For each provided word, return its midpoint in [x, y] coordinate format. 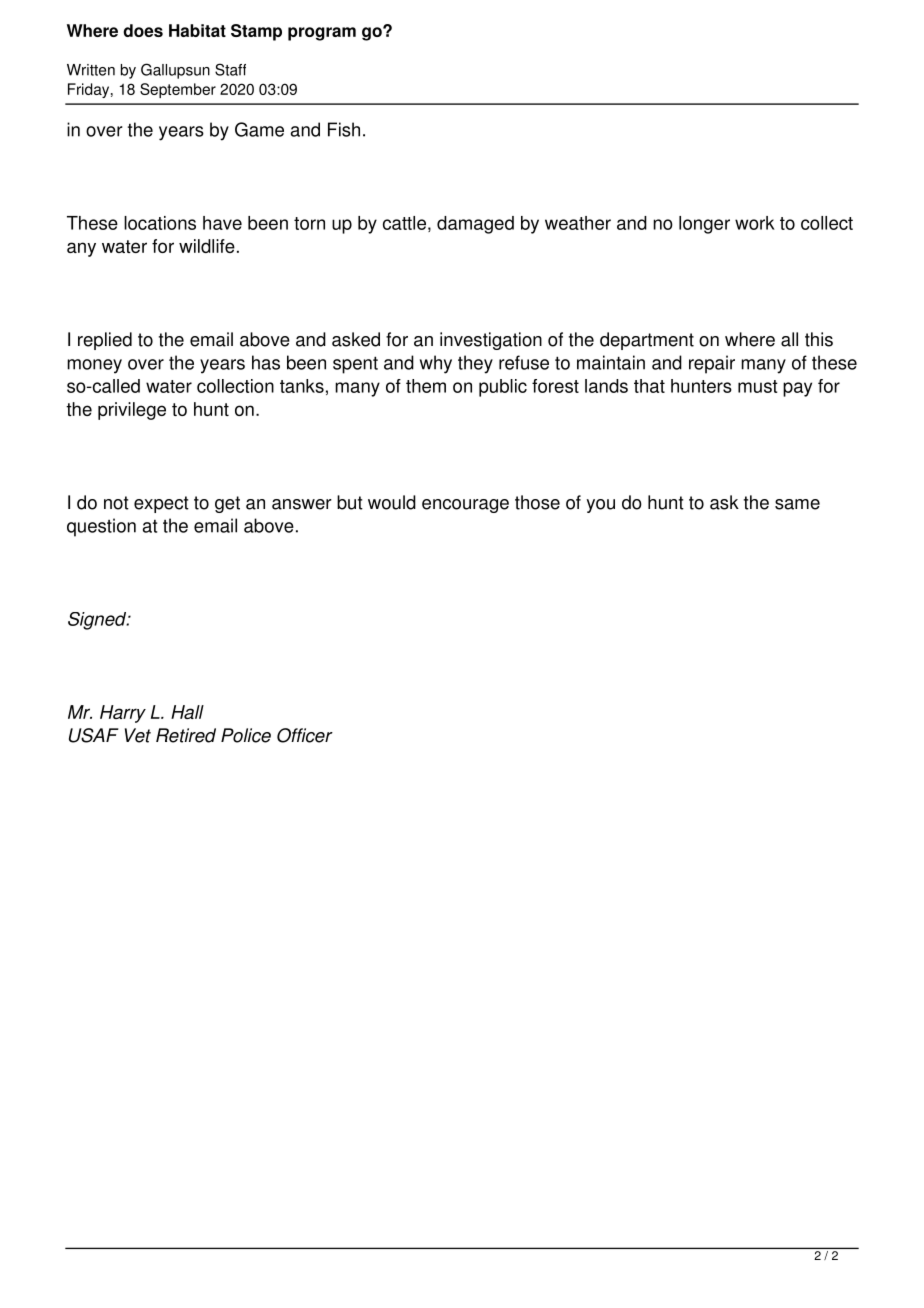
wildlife [207, 246]
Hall [187, 712]
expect [161, 504]
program [322, 34]
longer [704, 225]
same [797, 504]
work [755, 223]
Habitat [197, 30]
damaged [475, 225]
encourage [465, 506]
